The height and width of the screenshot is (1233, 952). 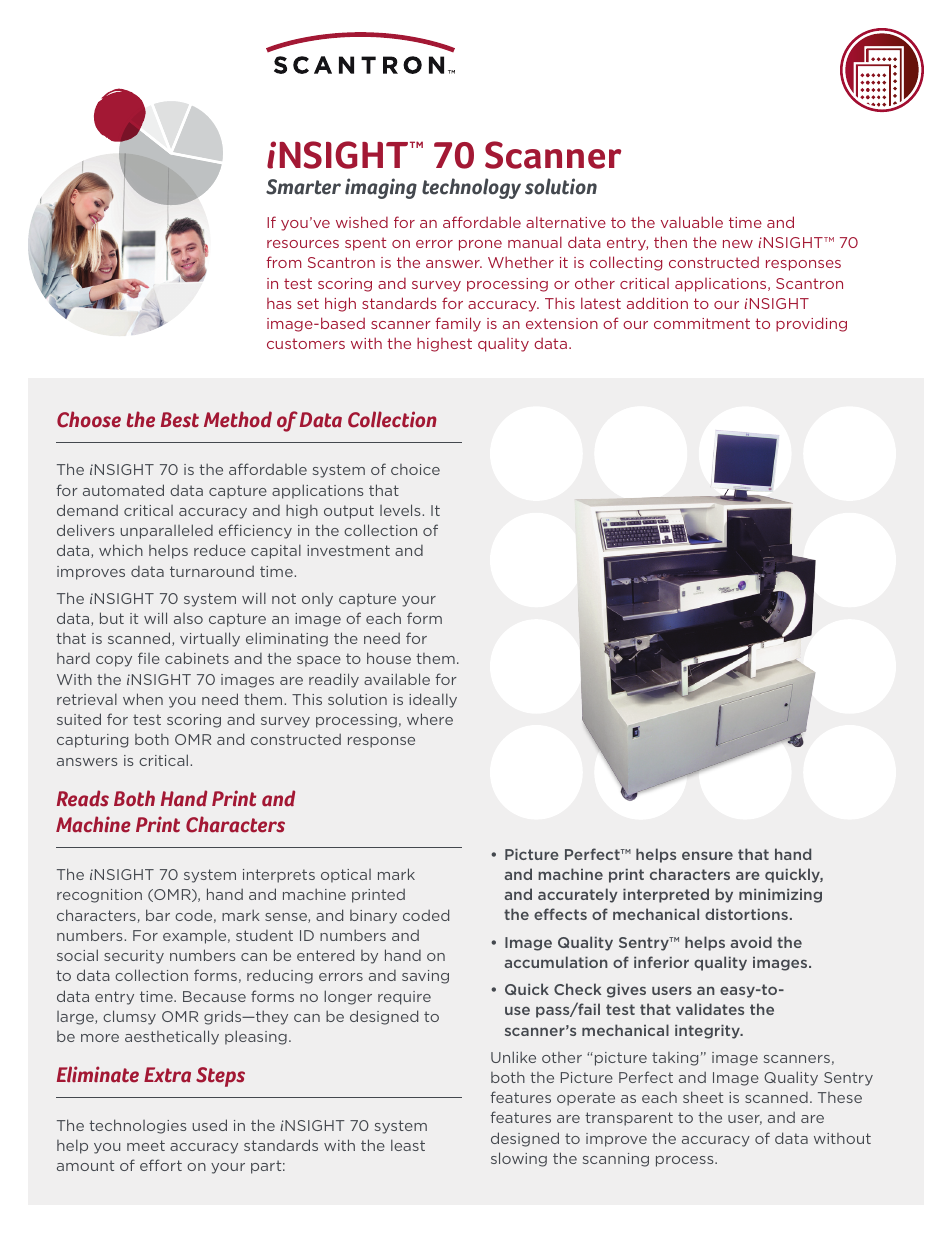 I want to click on file, so click(x=149, y=658).
